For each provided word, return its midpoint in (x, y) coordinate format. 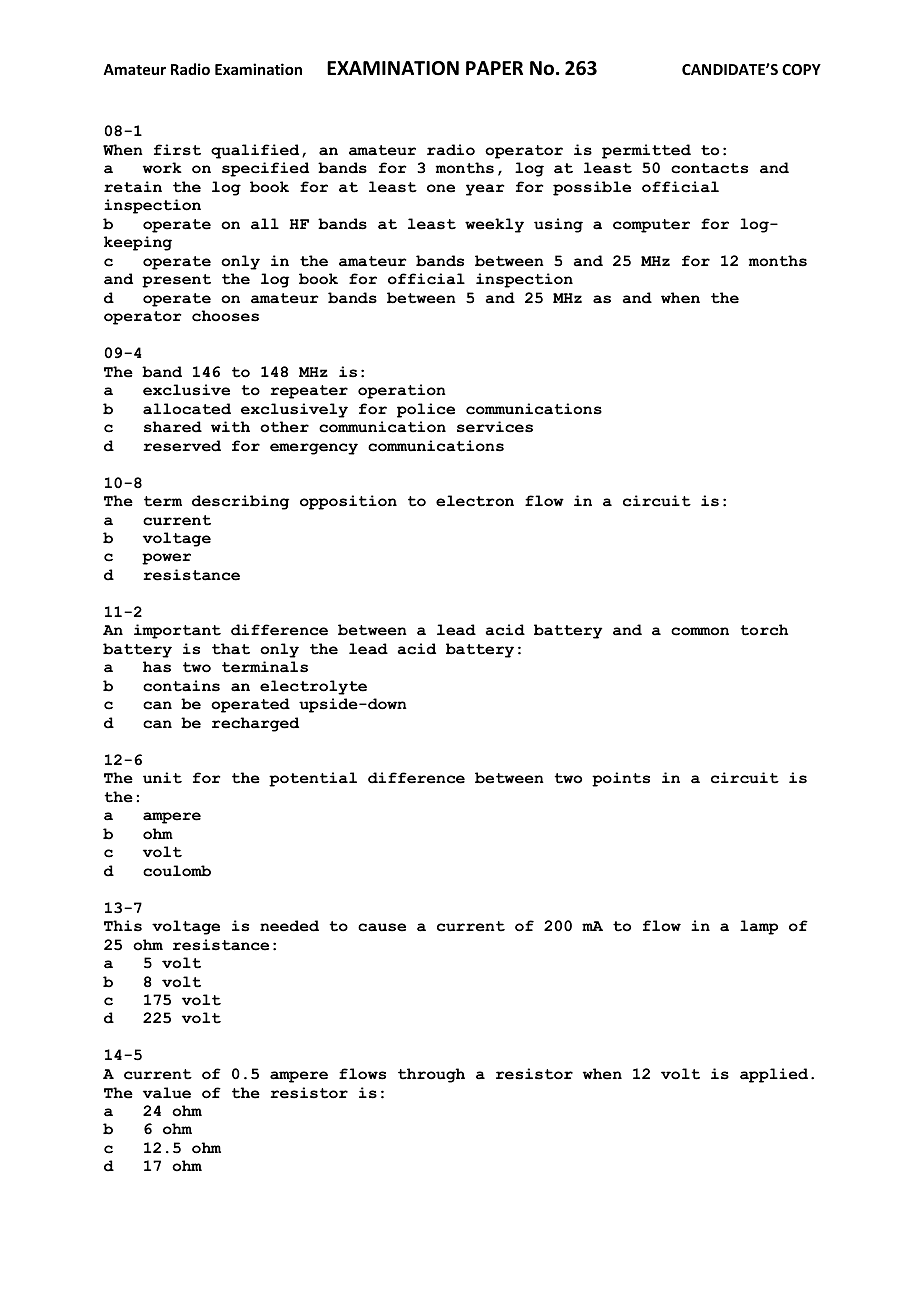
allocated (187, 409)
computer (651, 226)
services (495, 427)
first (177, 150)
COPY (801, 69)
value (167, 1093)
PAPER (494, 68)
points (621, 779)
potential (313, 779)
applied (774, 1075)
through (431, 1075)
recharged (255, 724)
